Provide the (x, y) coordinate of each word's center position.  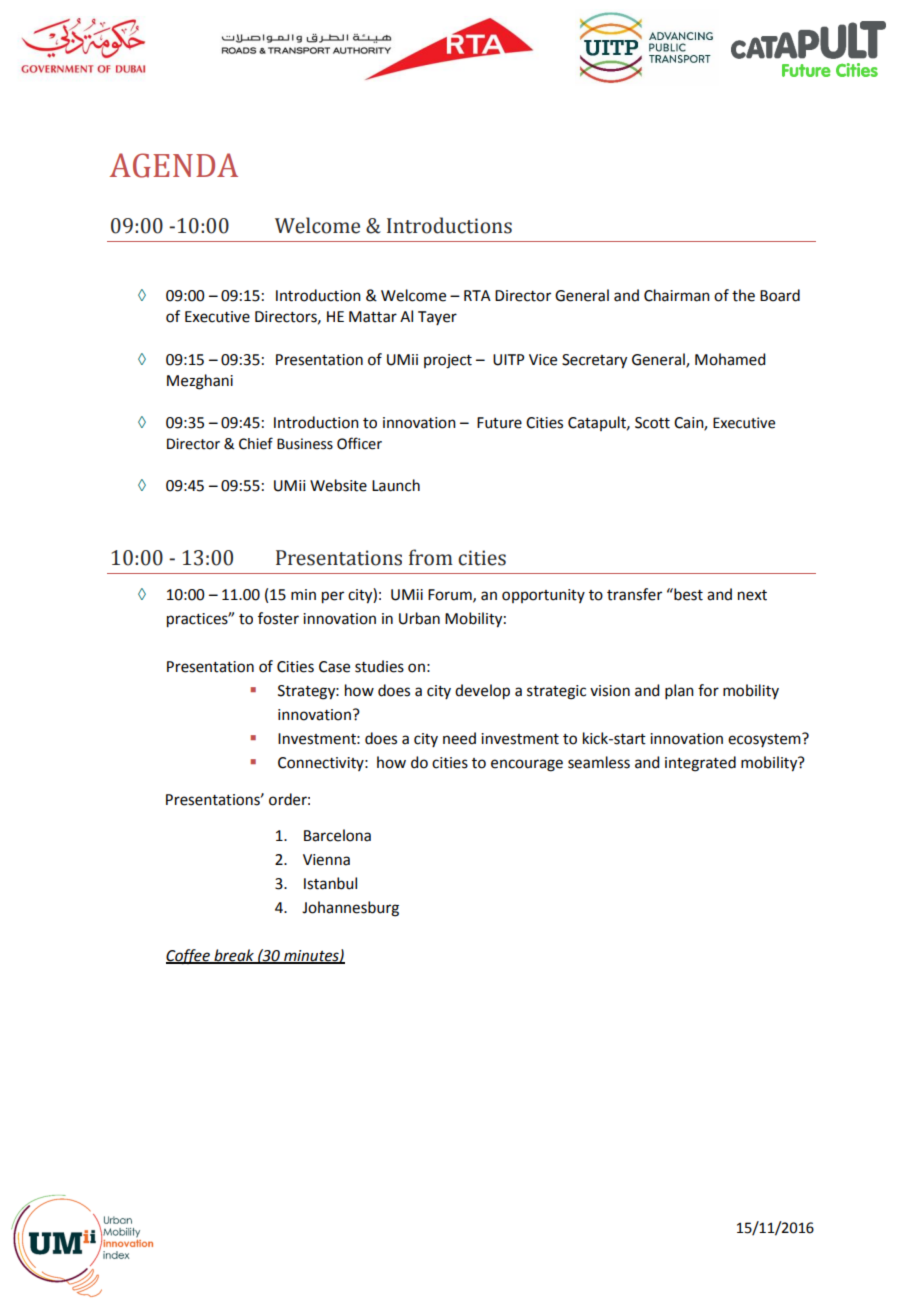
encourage (527, 765)
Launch (396, 485)
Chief (256, 443)
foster (278, 618)
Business (305, 444)
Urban (419, 618)
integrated (700, 764)
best (687, 594)
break (234, 956)
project (448, 361)
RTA (477, 295)
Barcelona (337, 835)
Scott (652, 423)
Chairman (677, 295)
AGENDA (173, 165)
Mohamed (730, 359)
